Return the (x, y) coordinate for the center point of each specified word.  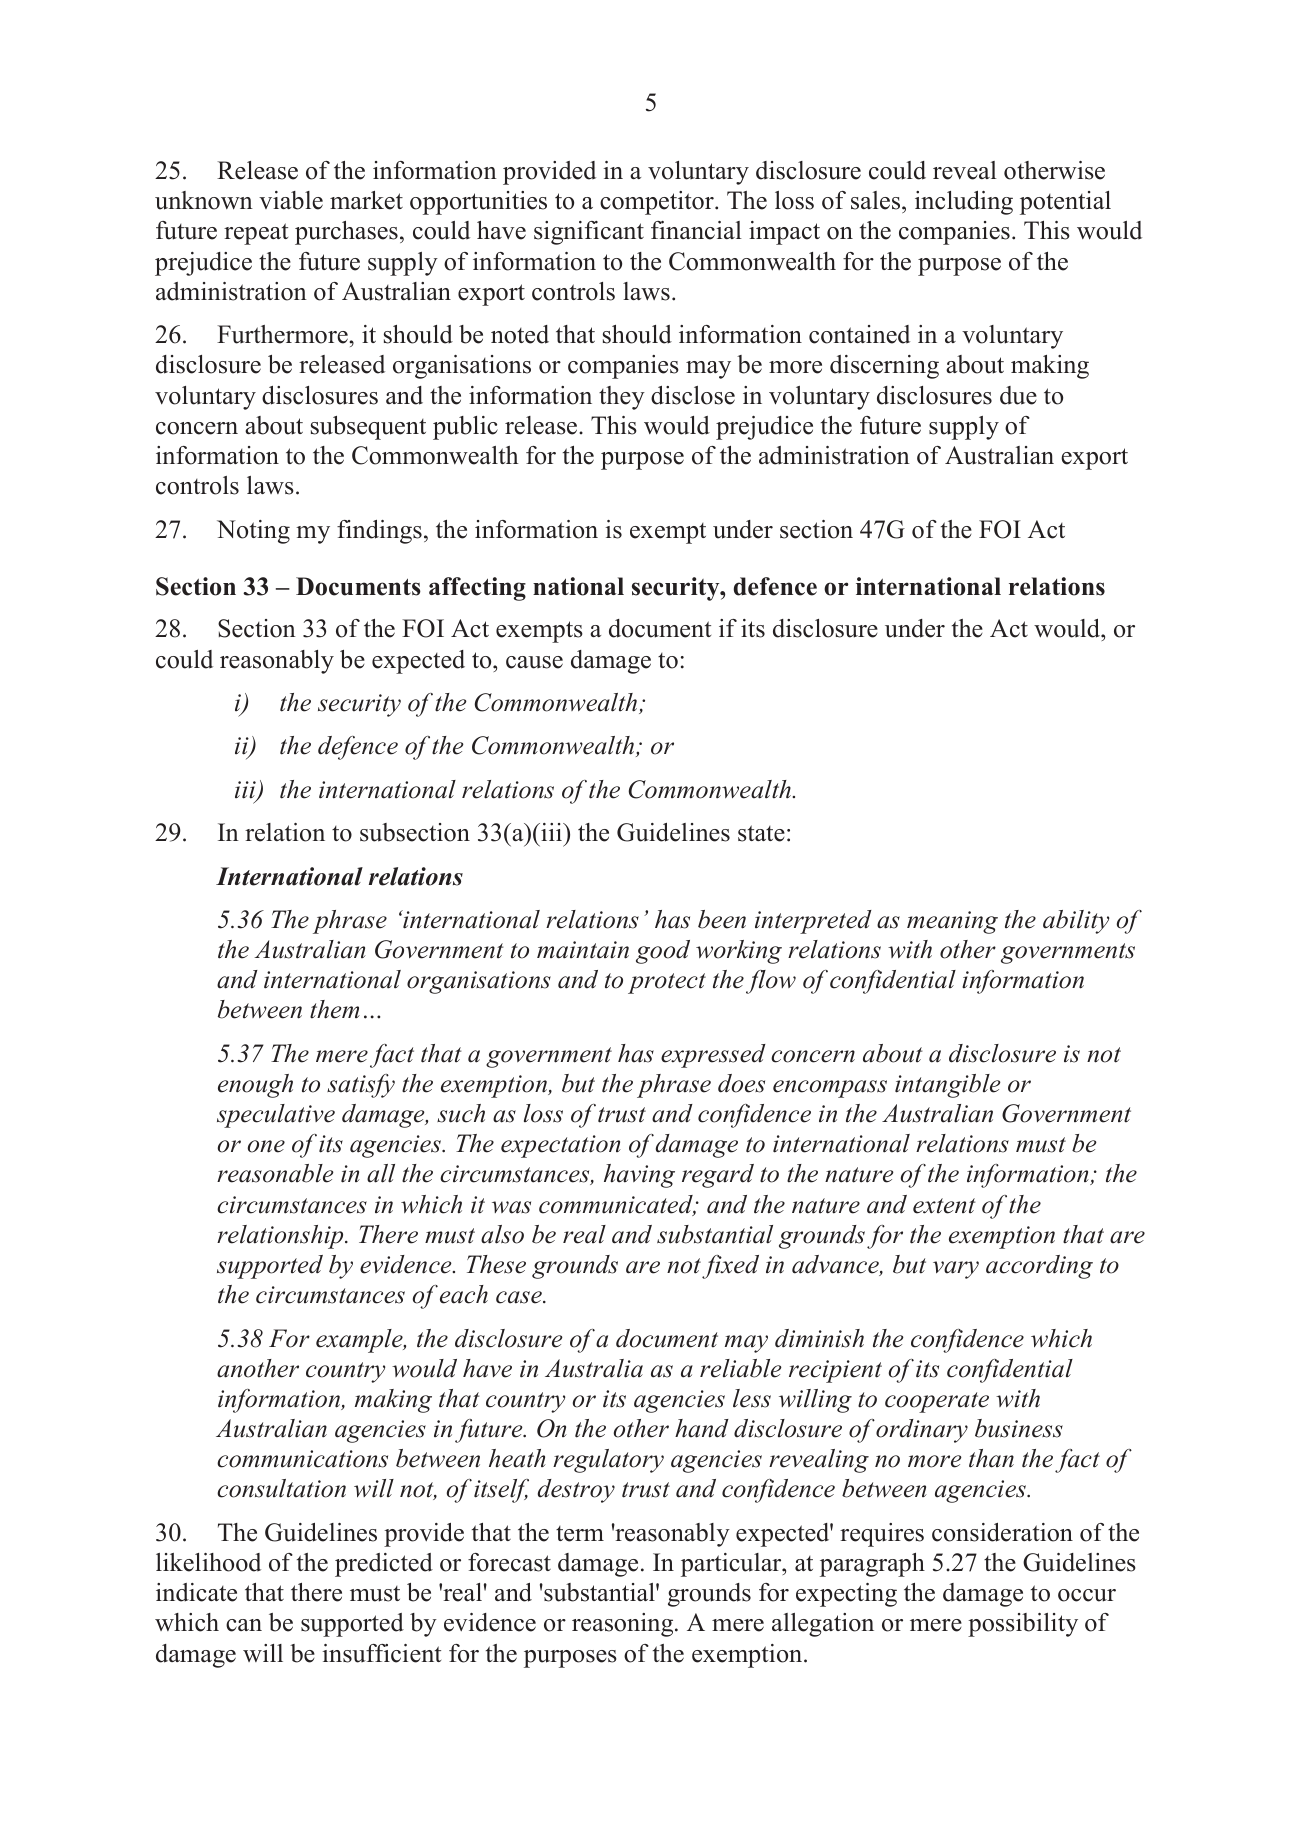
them (335, 1009)
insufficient (382, 1653)
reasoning (624, 1625)
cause (534, 662)
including (964, 203)
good (663, 952)
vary (956, 1270)
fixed (730, 1267)
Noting (253, 532)
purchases (346, 233)
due (1018, 395)
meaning (952, 922)
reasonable (275, 1173)
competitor (658, 203)
